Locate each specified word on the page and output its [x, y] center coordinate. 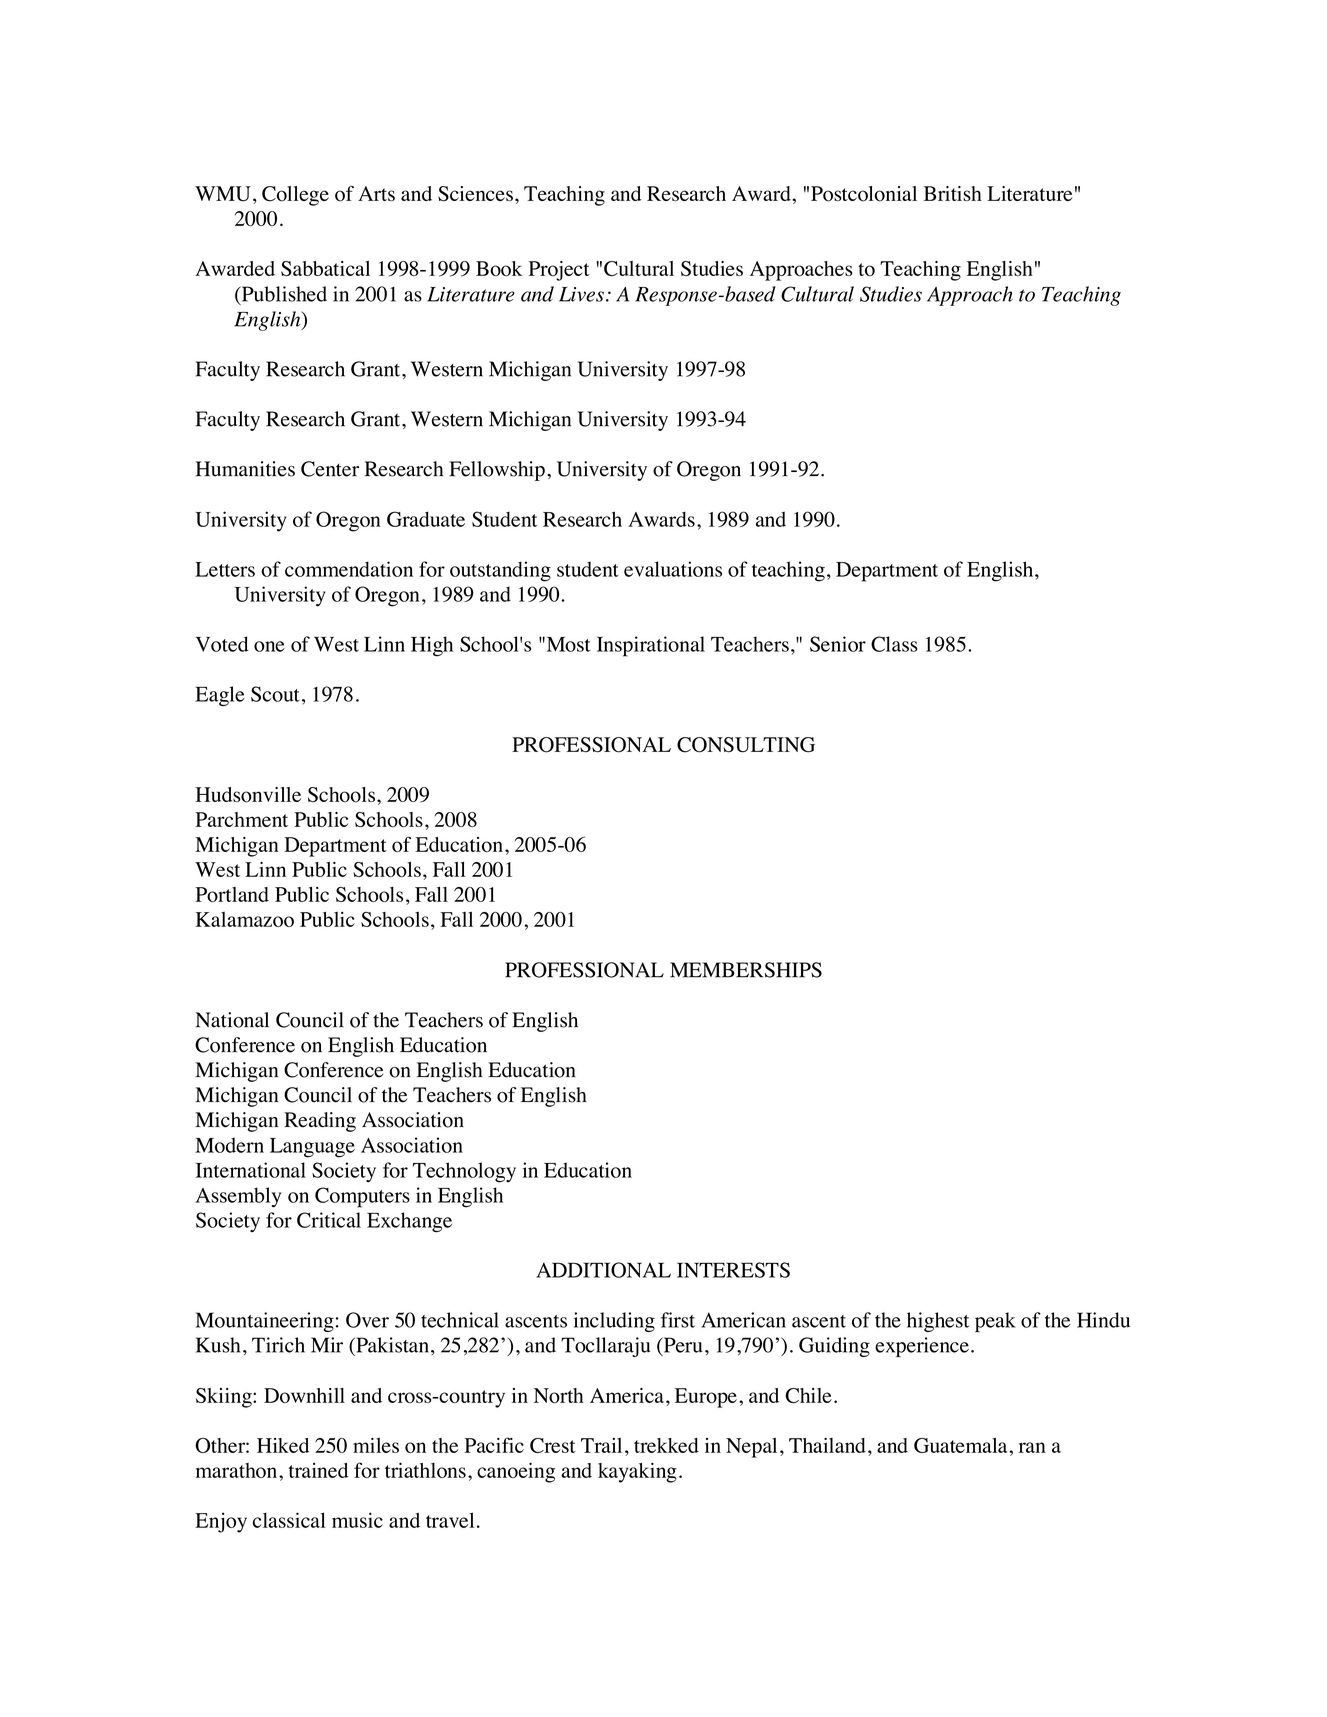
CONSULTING [746, 745]
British [953, 193]
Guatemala [962, 1445]
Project [559, 271]
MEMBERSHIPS [746, 970]
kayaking [637, 1472]
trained [318, 1470]
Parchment [241, 819]
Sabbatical [325, 268]
